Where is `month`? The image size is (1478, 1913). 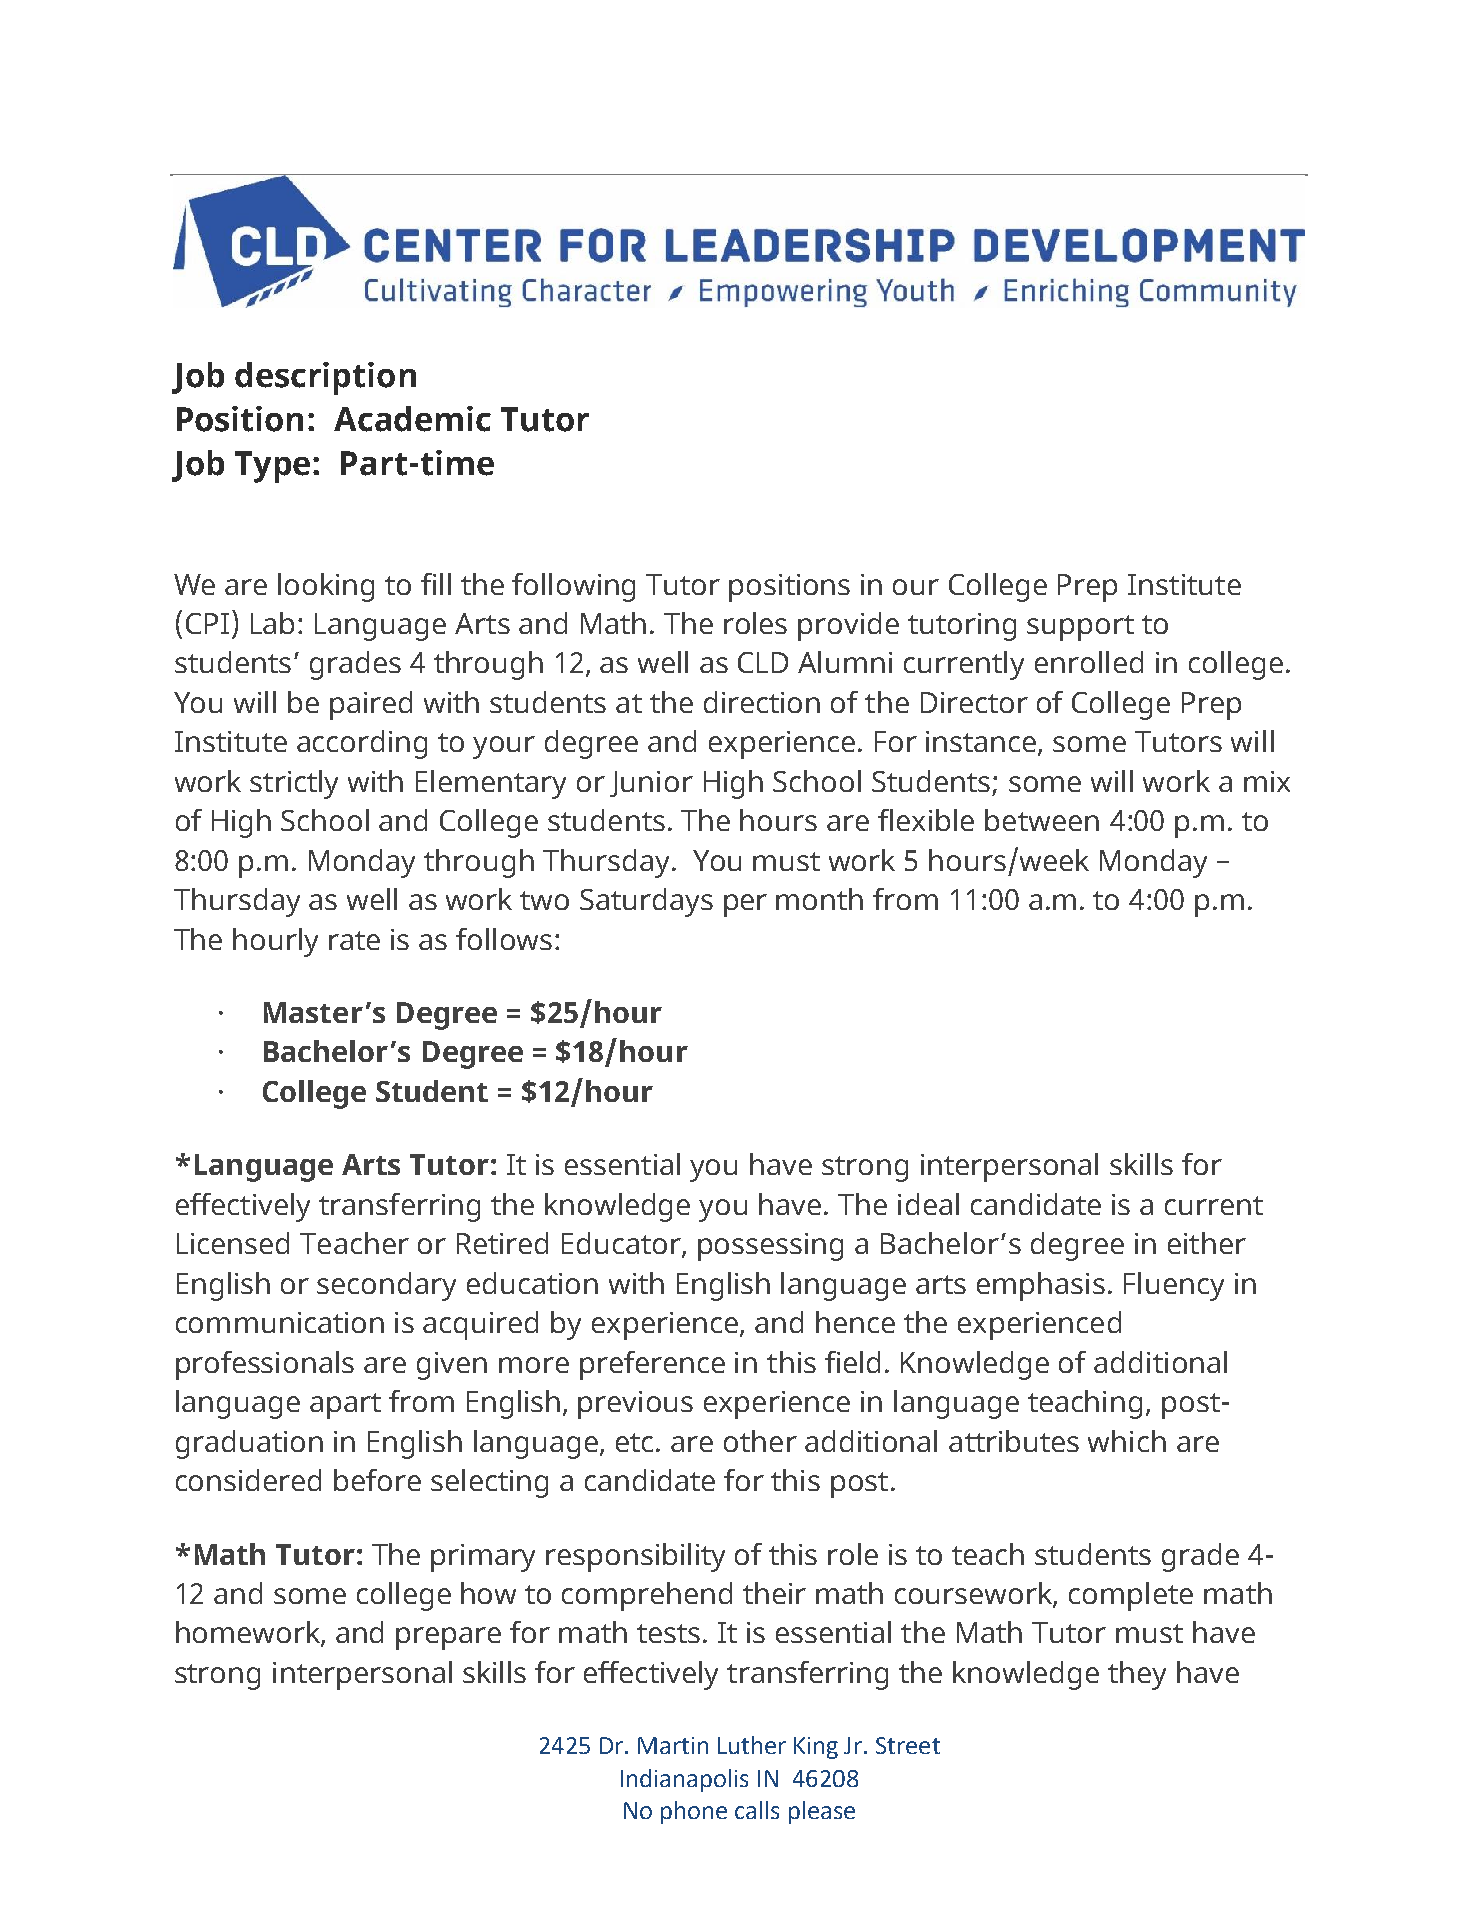
month is located at coordinates (819, 899).
